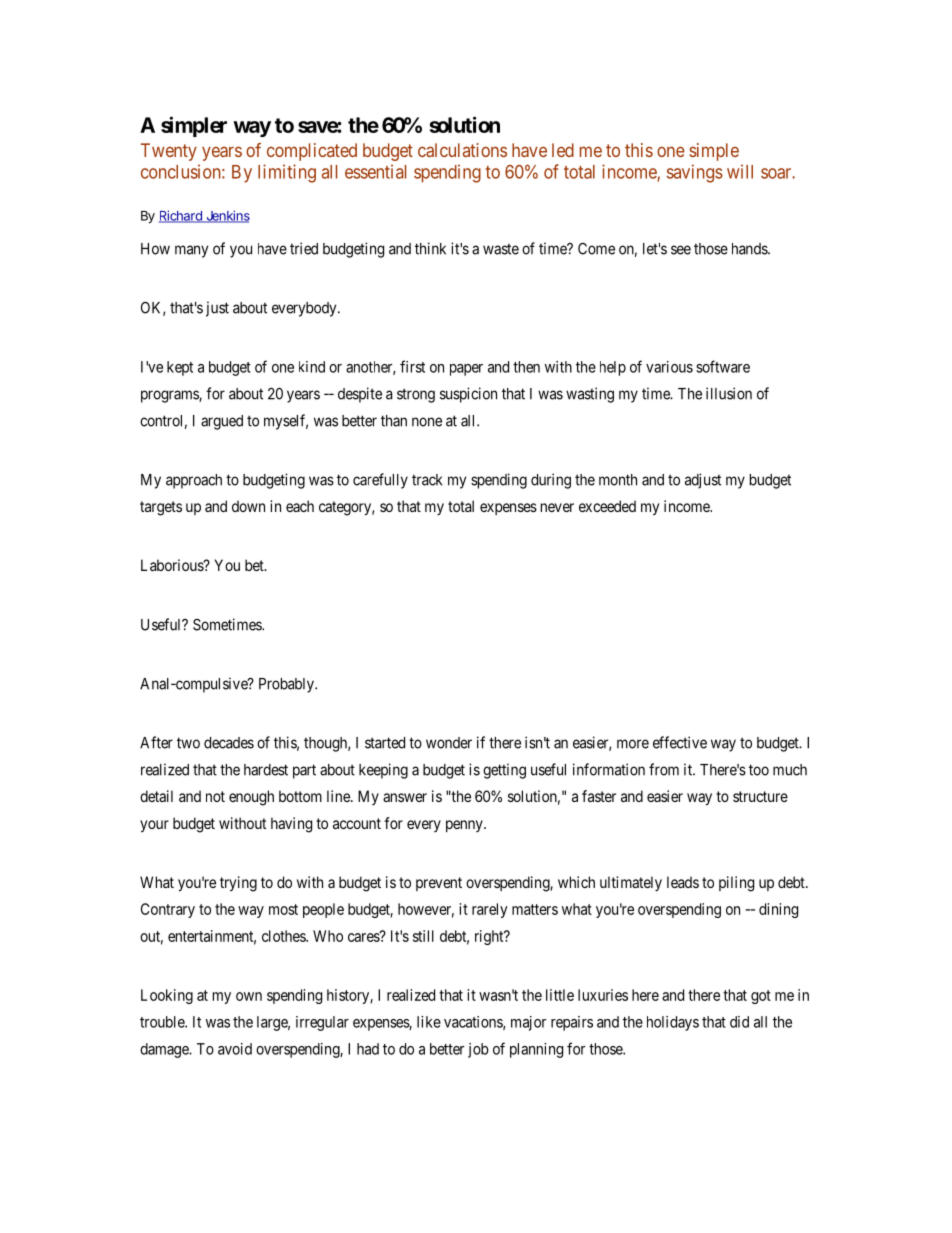 The width and height of the screenshot is (952, 1233). Describe the element at coordinates (235, 1049) in the screenshot. I see `avoid` at that location.
